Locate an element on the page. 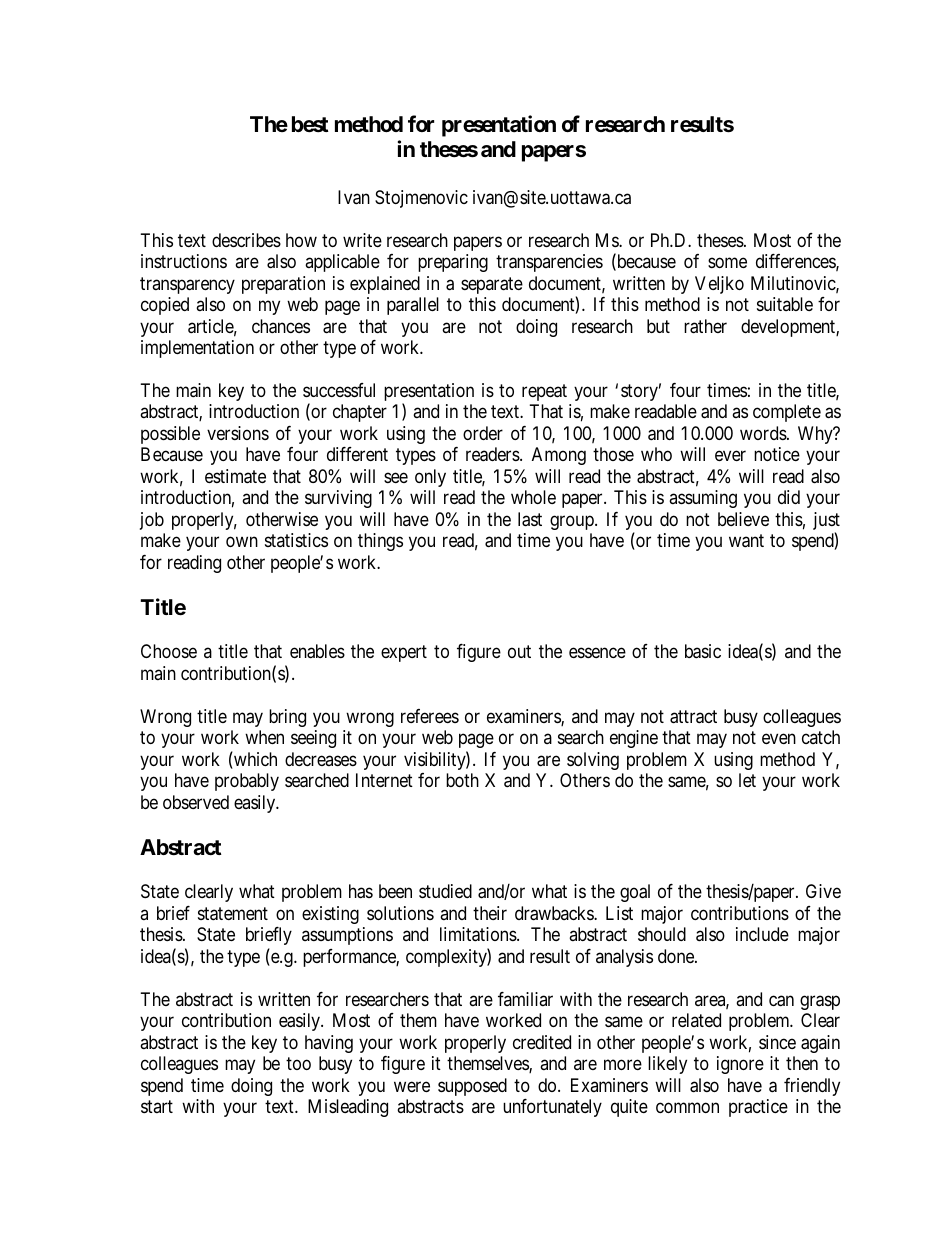 The width and height of the document is (952, 1233). too is located at coordinates (298, 1063).
